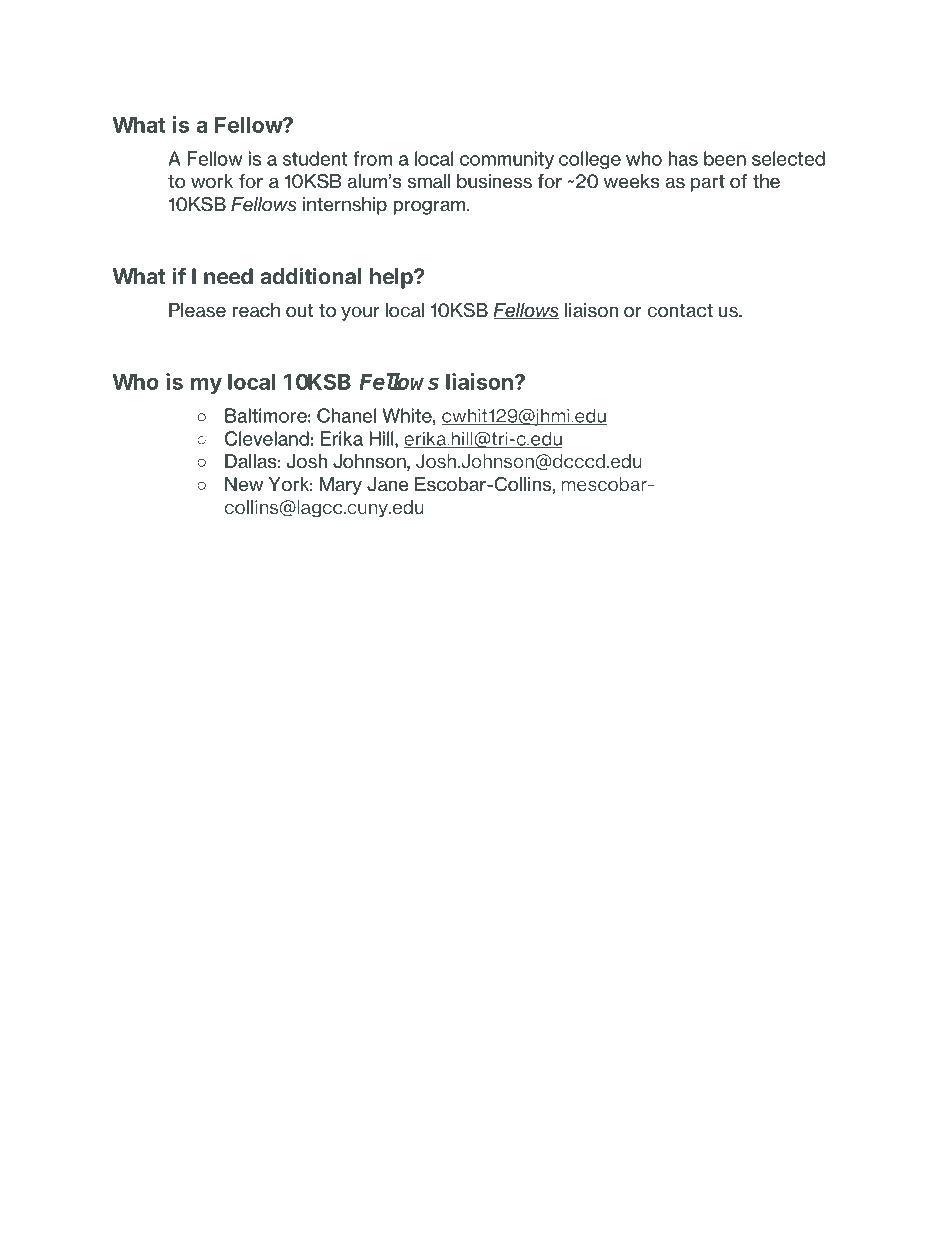  What do you see at coordinates (507, 160) in the screenshot?
I see `community` at bounding box center [507, 160].
